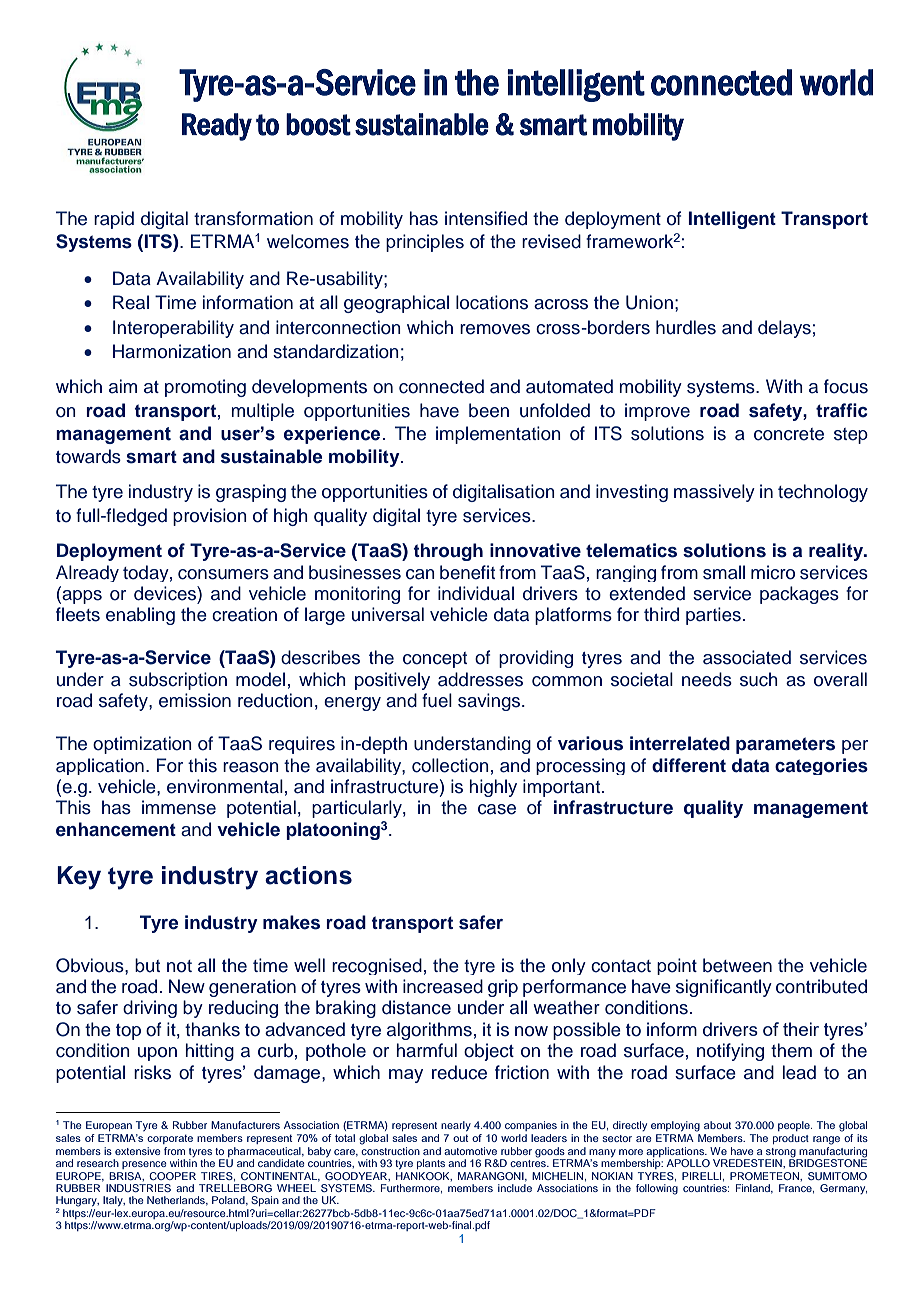  What do you see at coordinates (486, 218) in the image?
I see `intensified` at bounding box center [486, 218].
